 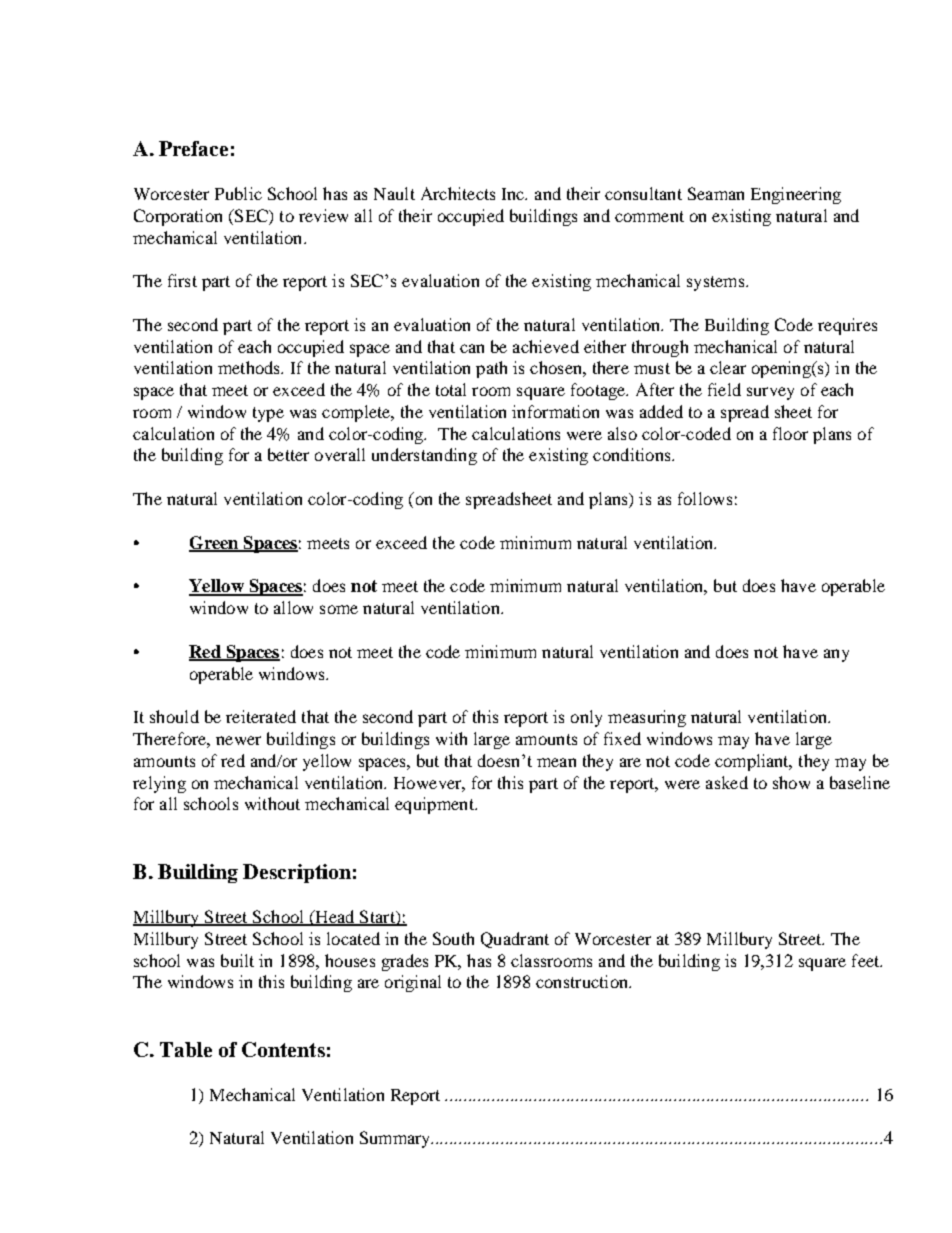 What do you see at coordinates (753, 762) in the screenshot?
I see `compliant` at bounding box center [753, 762].
